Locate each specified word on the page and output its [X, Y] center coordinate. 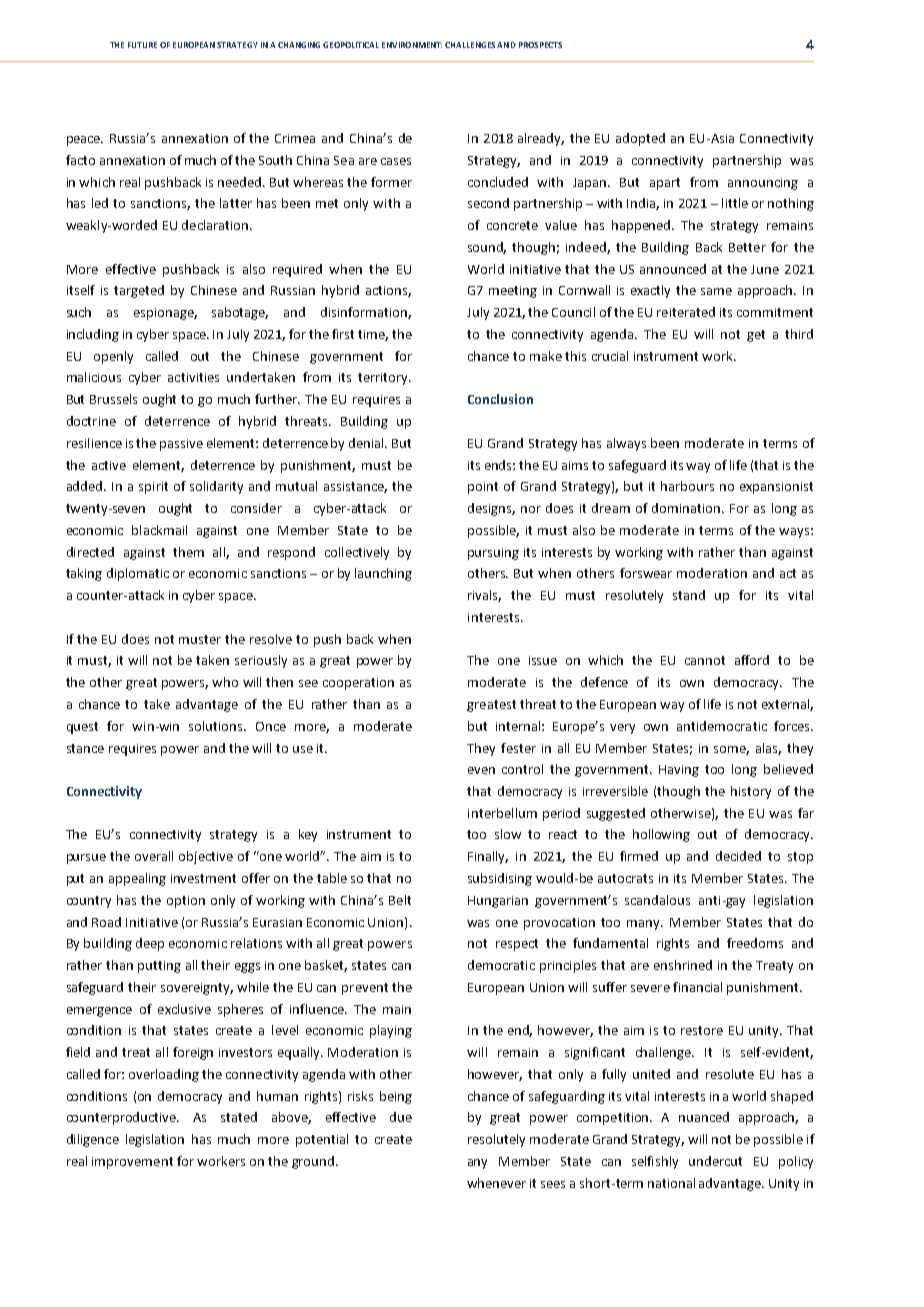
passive [181, 445]
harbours [687, 486]
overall [154, 856]
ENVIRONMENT [412, 45]
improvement [132, 1163]
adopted [640, 139]
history [751, 792]
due [401, 1117]
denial [368, 443]
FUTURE [142, 45]
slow [508, 834]
